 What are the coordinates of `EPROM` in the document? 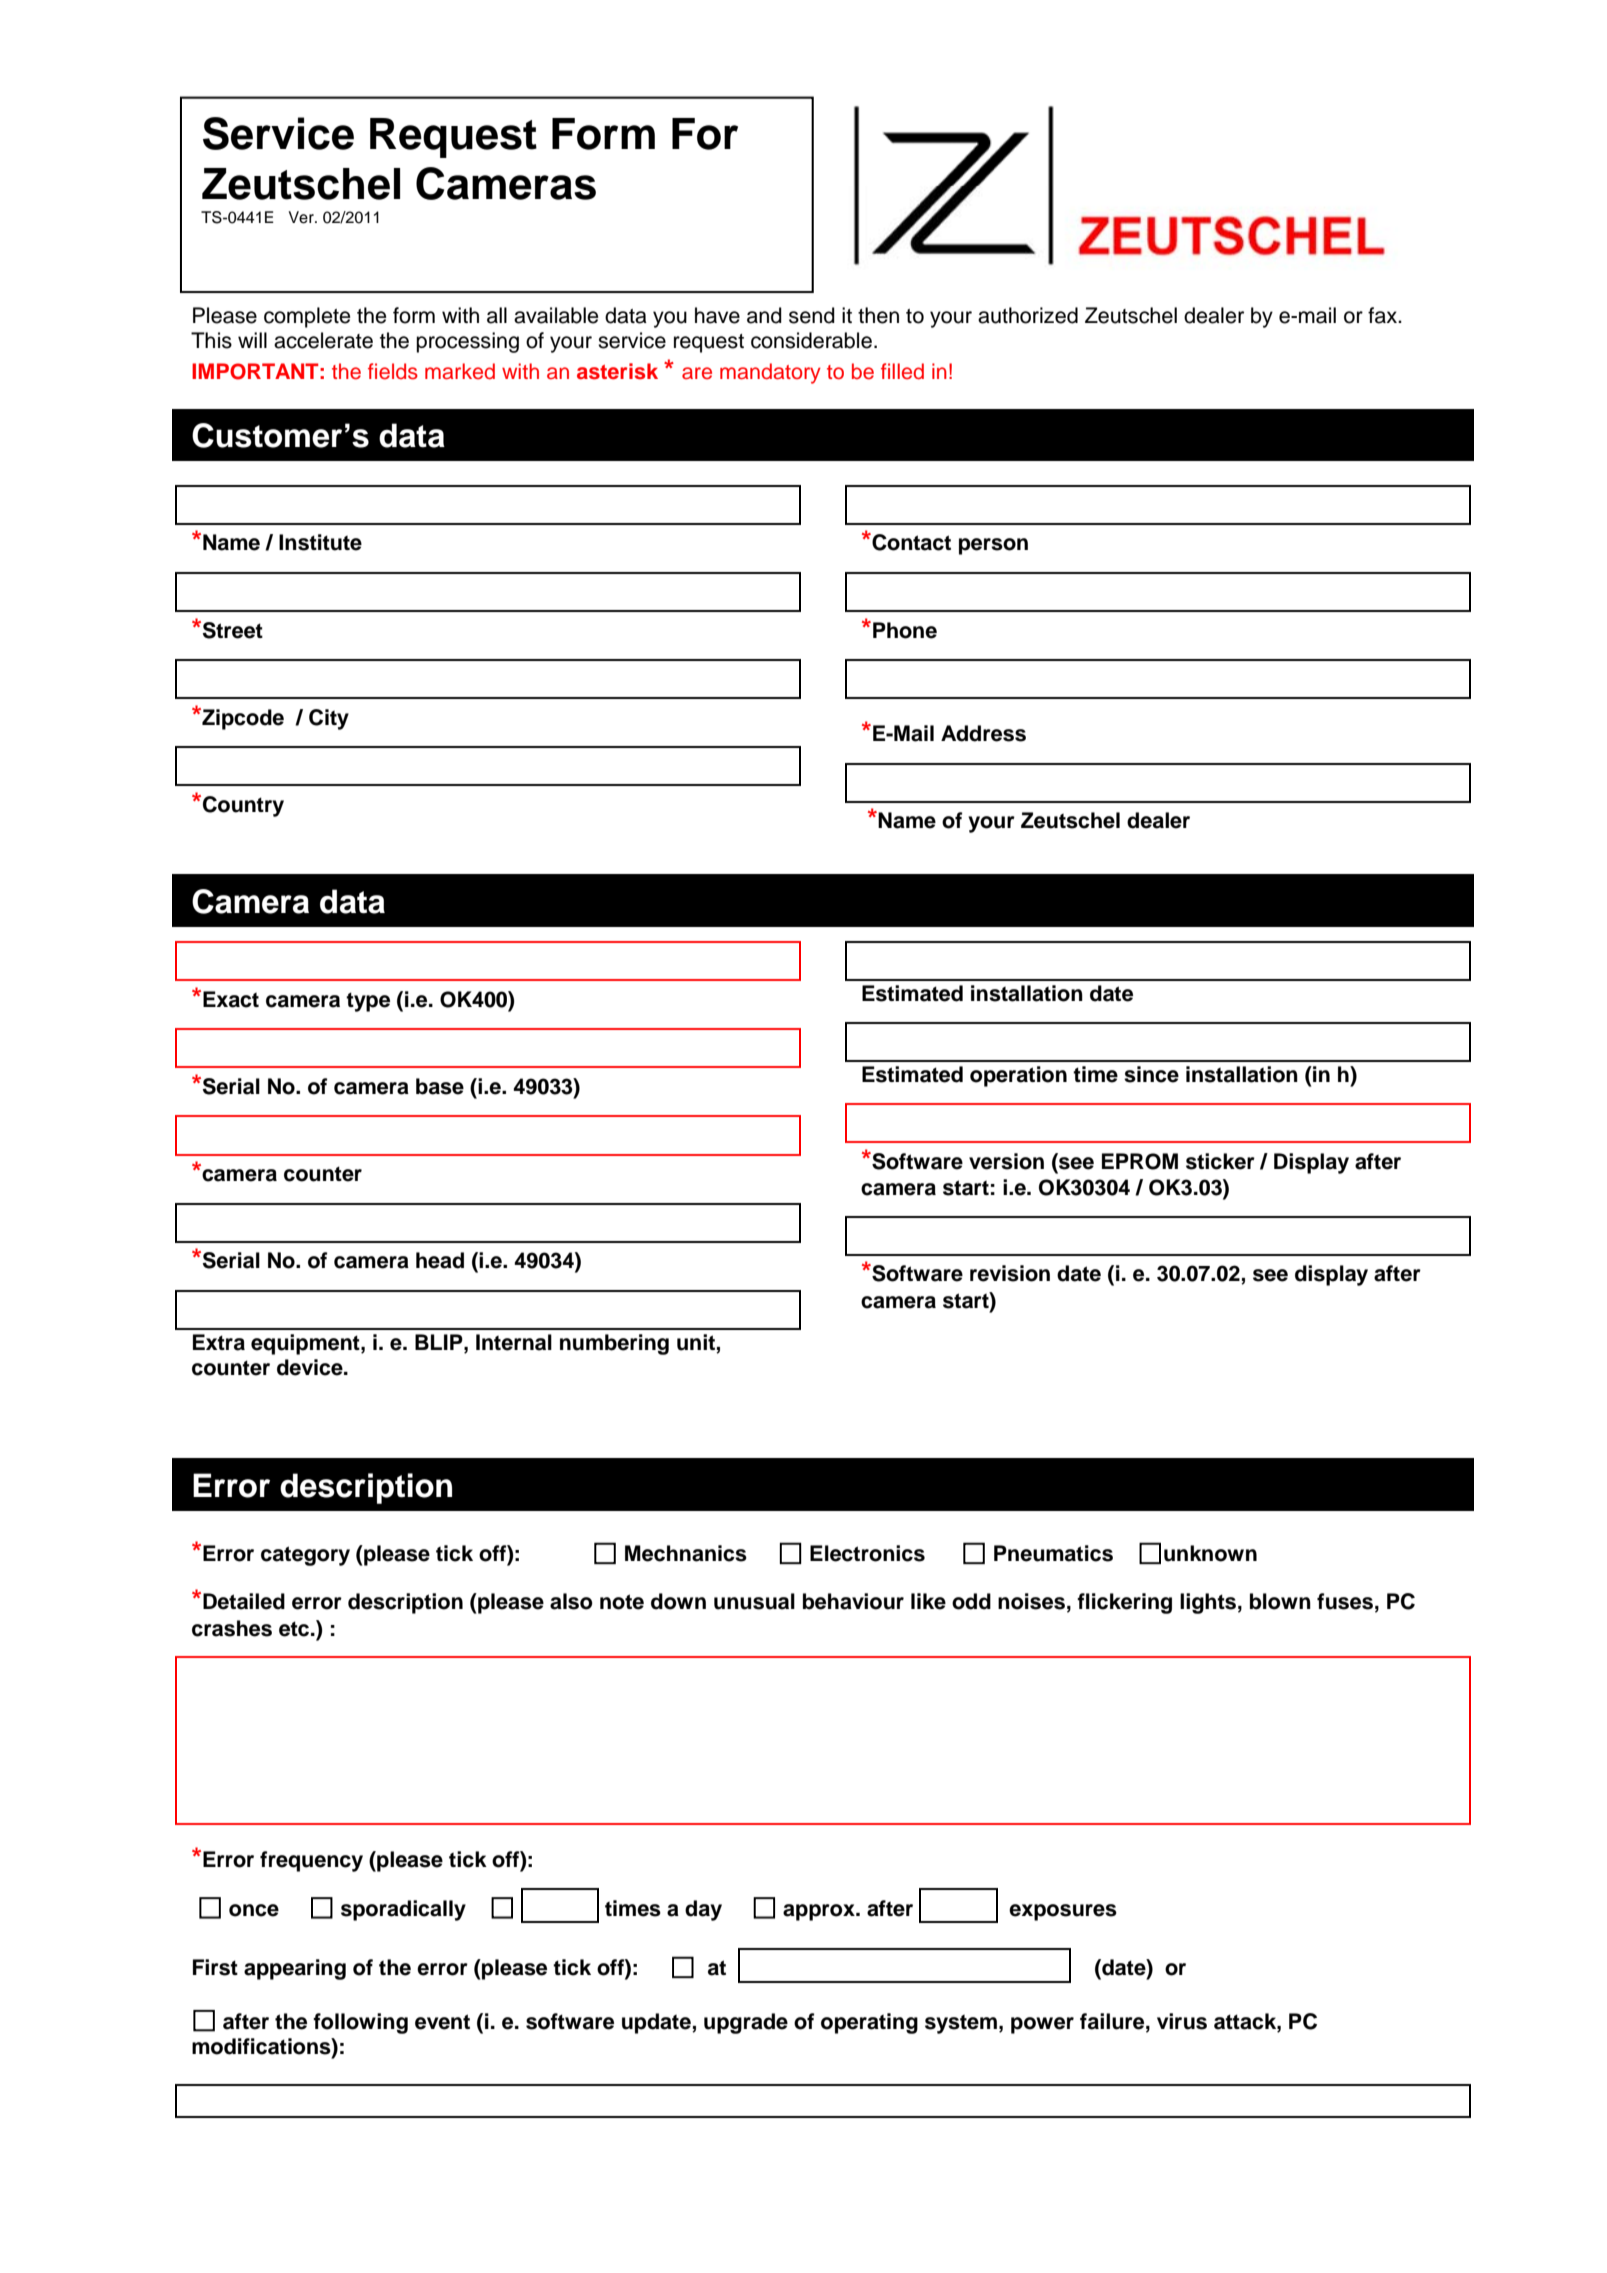 It's located at (1140, 1161).
